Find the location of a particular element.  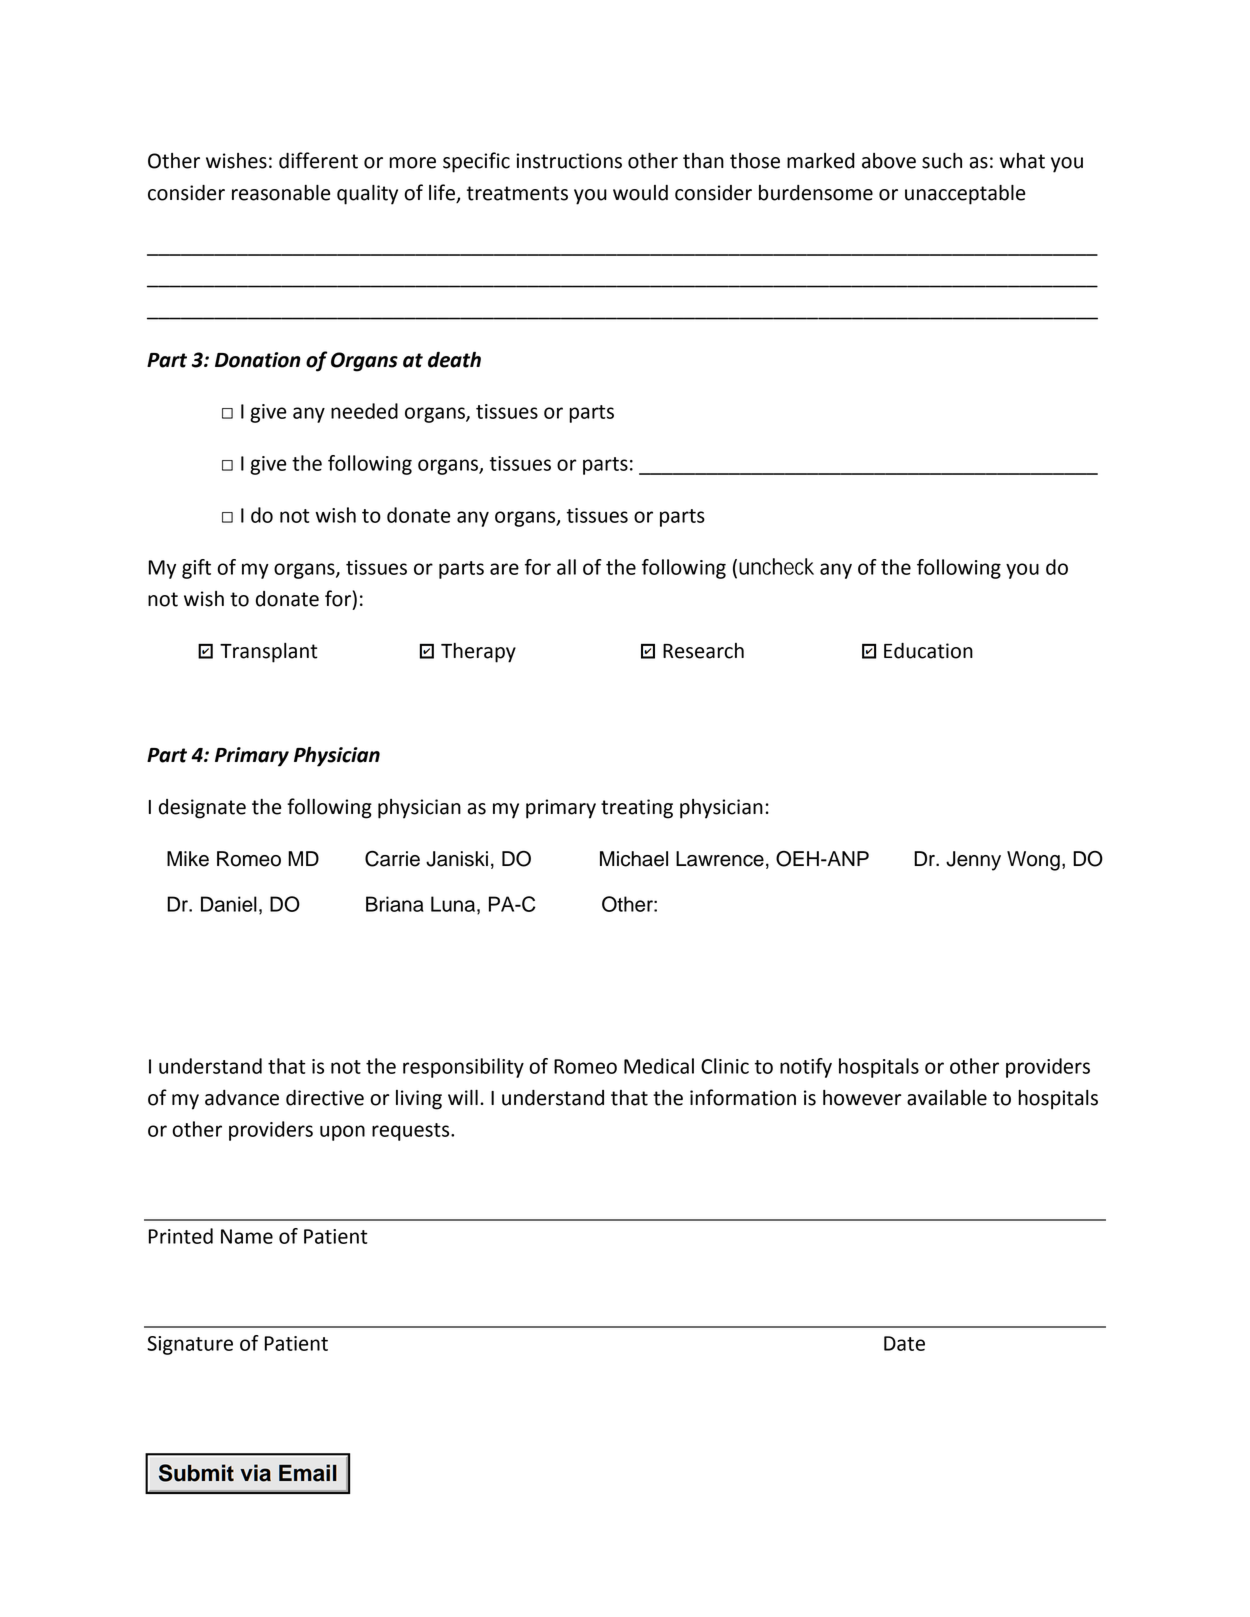

designate is located at coordinates (202, 809).
